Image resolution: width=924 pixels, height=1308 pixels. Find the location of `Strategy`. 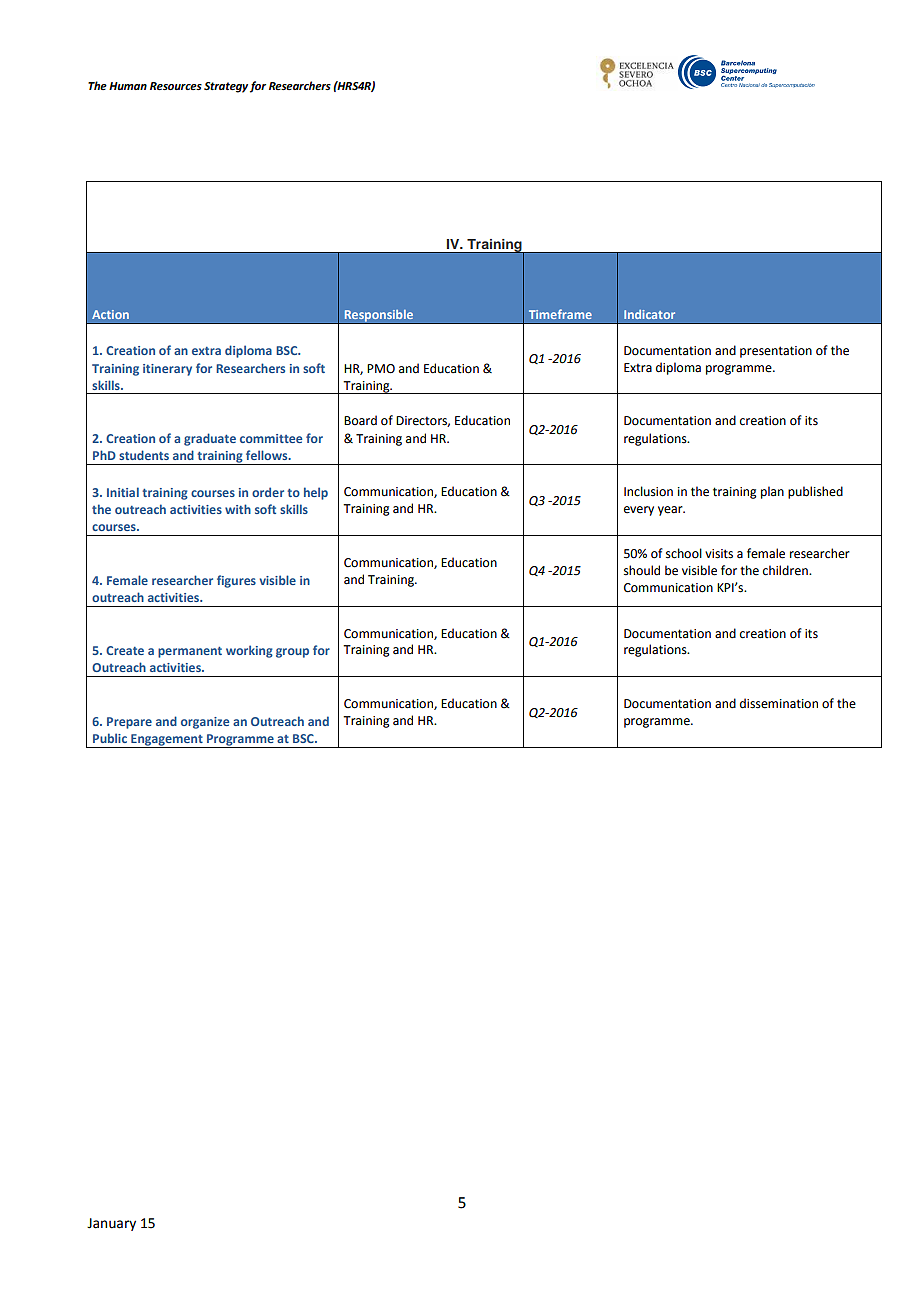

Strategy is located at coordinates (226, 87).
